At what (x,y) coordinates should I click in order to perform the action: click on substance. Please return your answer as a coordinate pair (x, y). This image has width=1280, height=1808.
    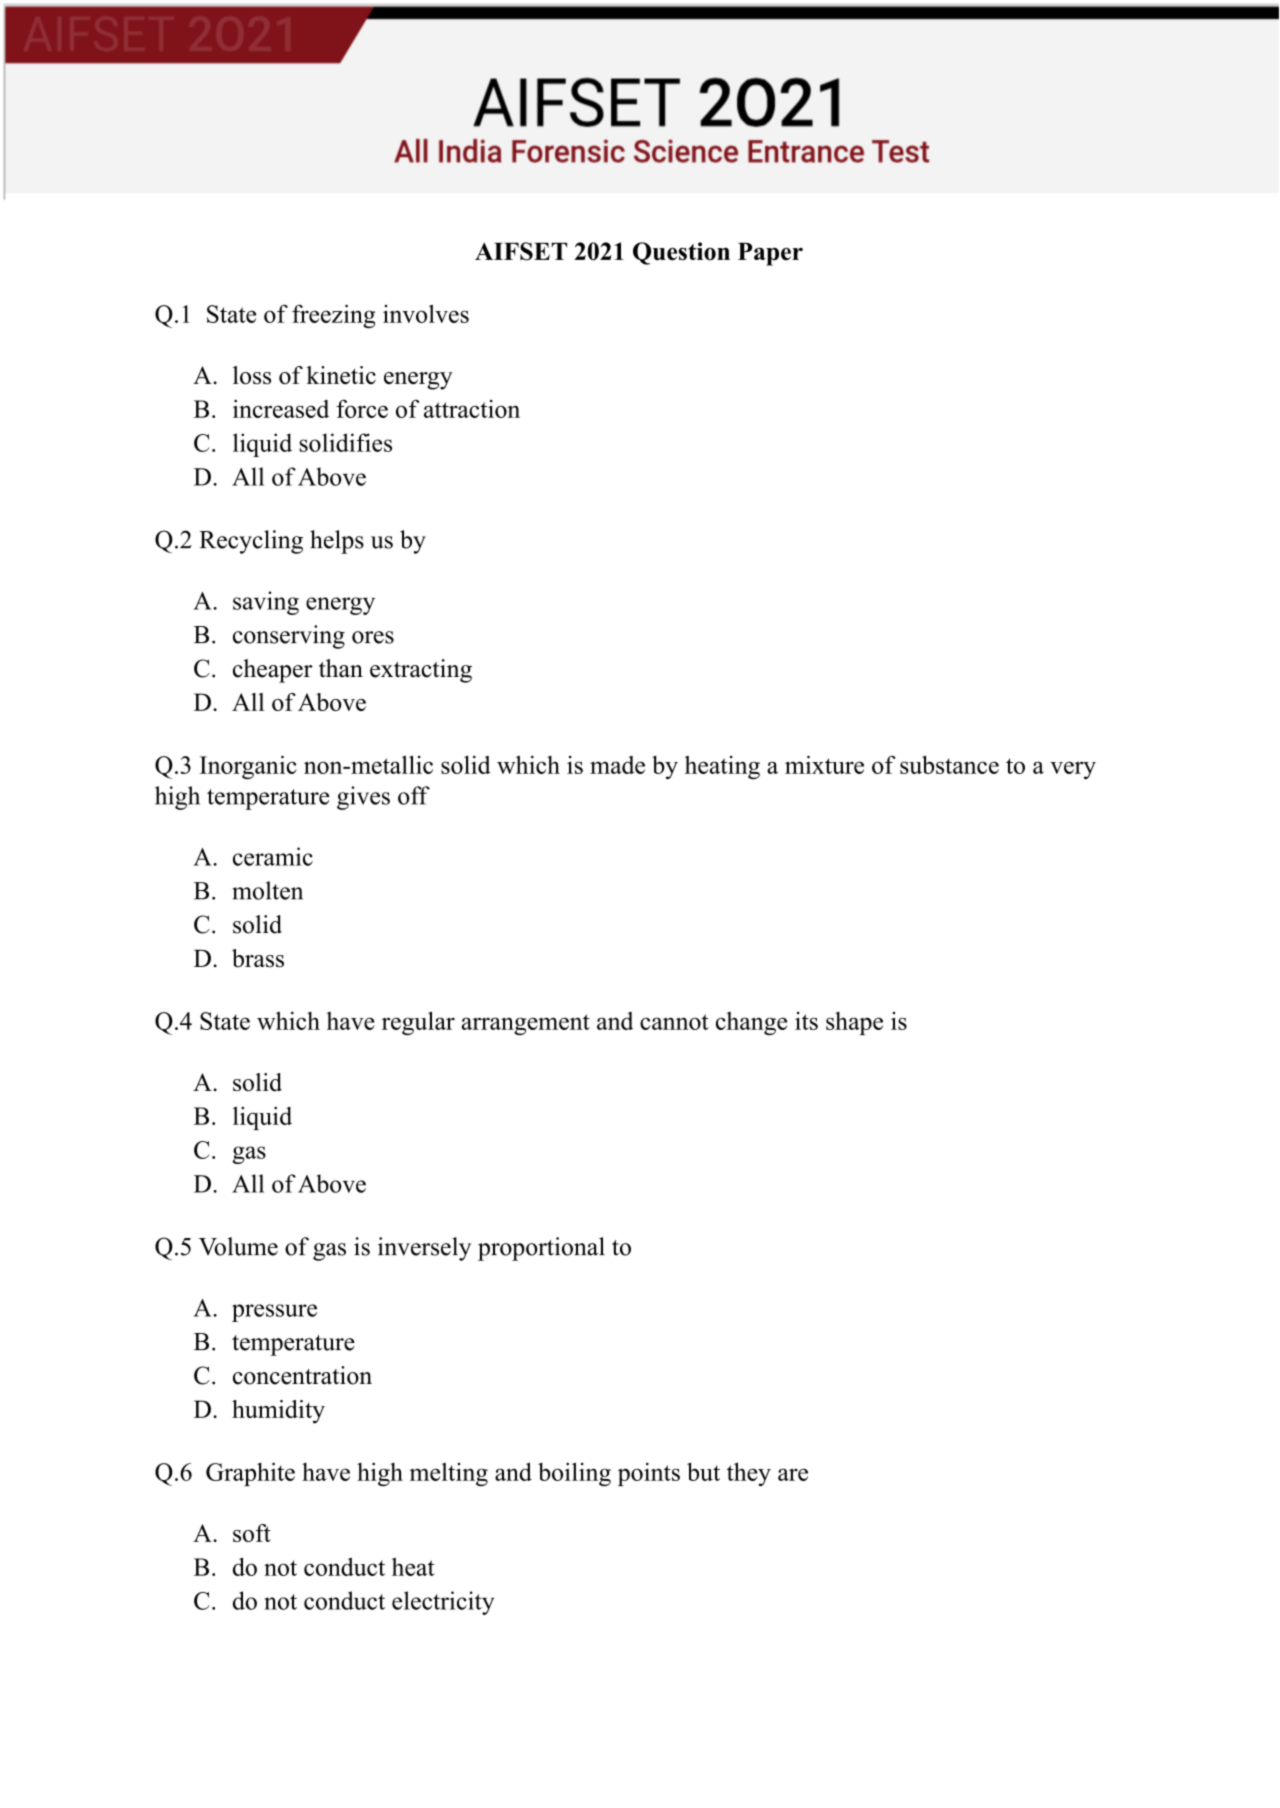
    Looking at the image, I should click on (949, 764).
